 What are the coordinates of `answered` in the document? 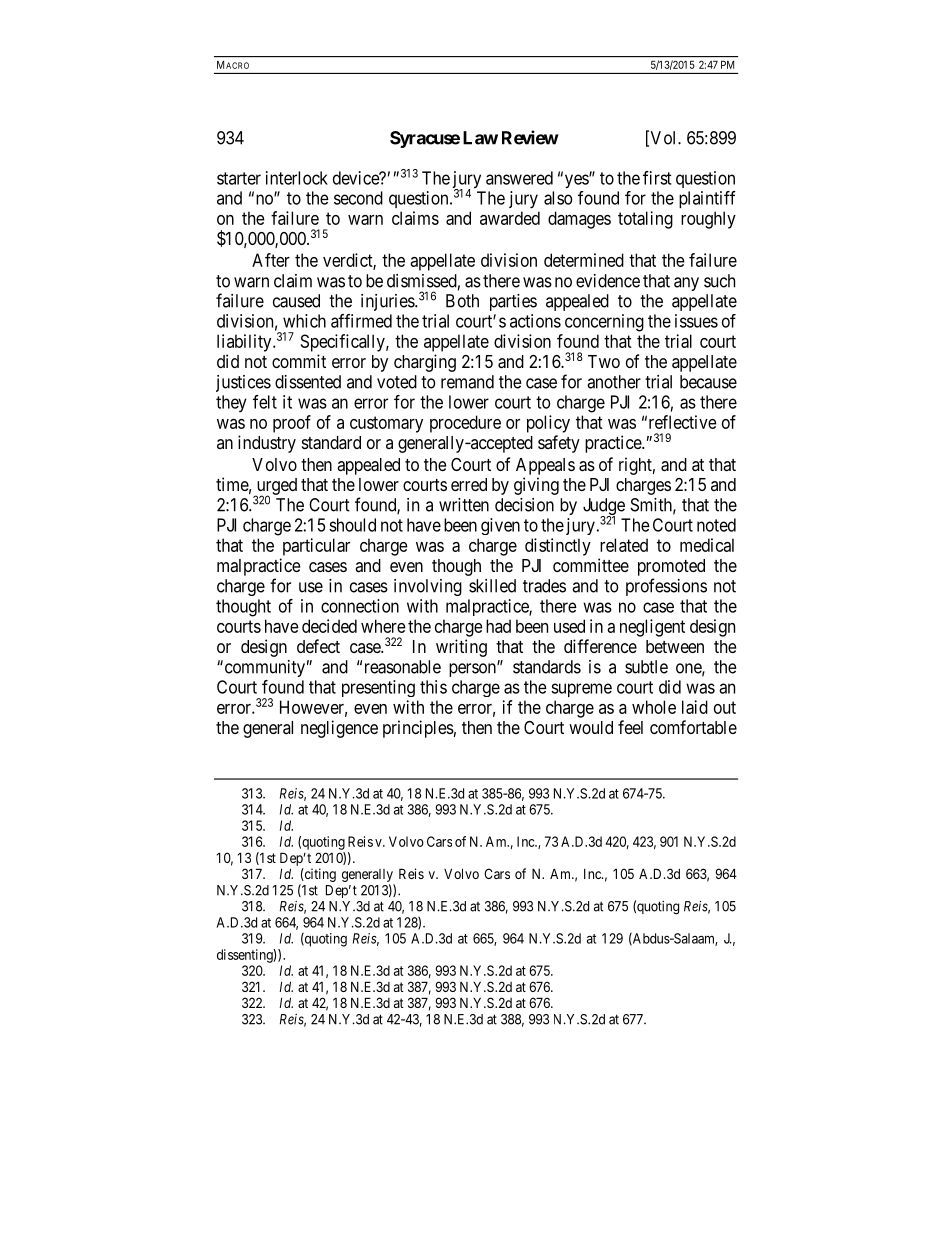 It's located at (519, 178).
